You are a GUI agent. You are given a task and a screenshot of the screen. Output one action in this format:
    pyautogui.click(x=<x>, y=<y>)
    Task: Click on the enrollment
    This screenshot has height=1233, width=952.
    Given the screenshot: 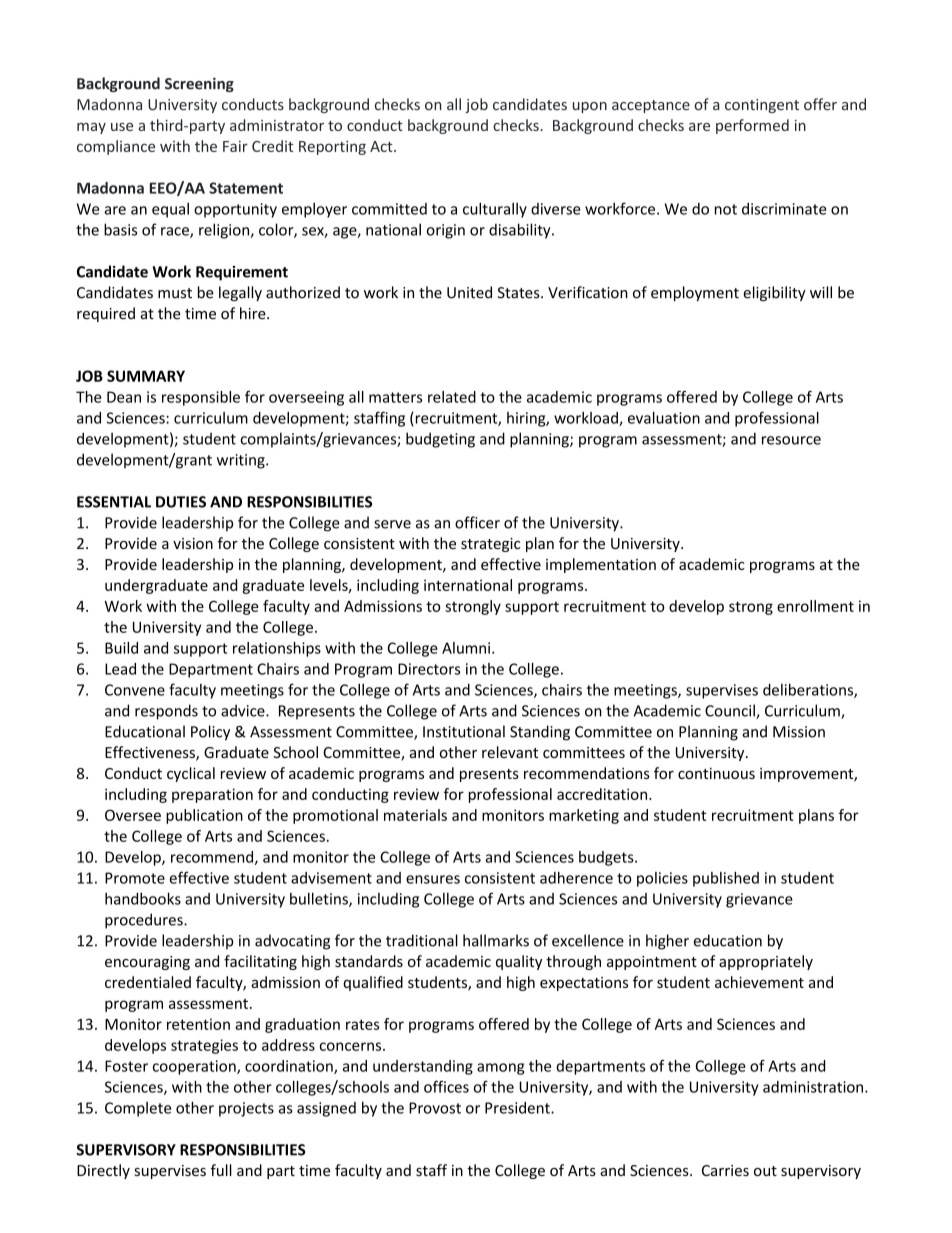 What is the action you would take?
    pyautogui.click(x=815, y=606)
